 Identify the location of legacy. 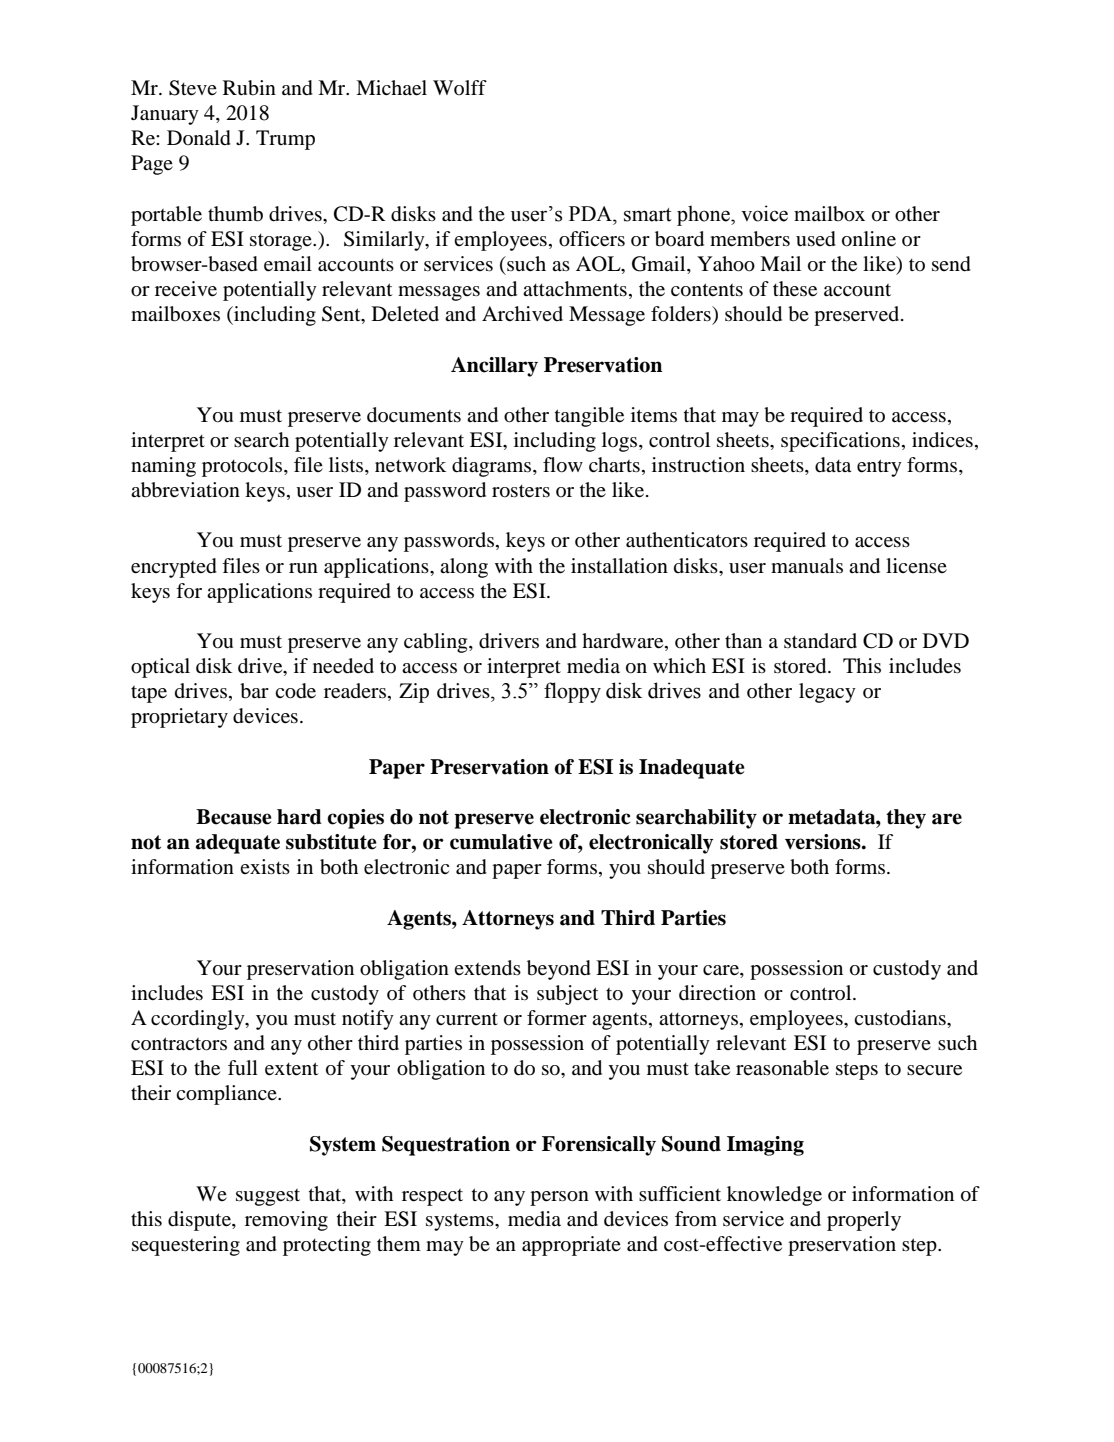
(827, 693).
